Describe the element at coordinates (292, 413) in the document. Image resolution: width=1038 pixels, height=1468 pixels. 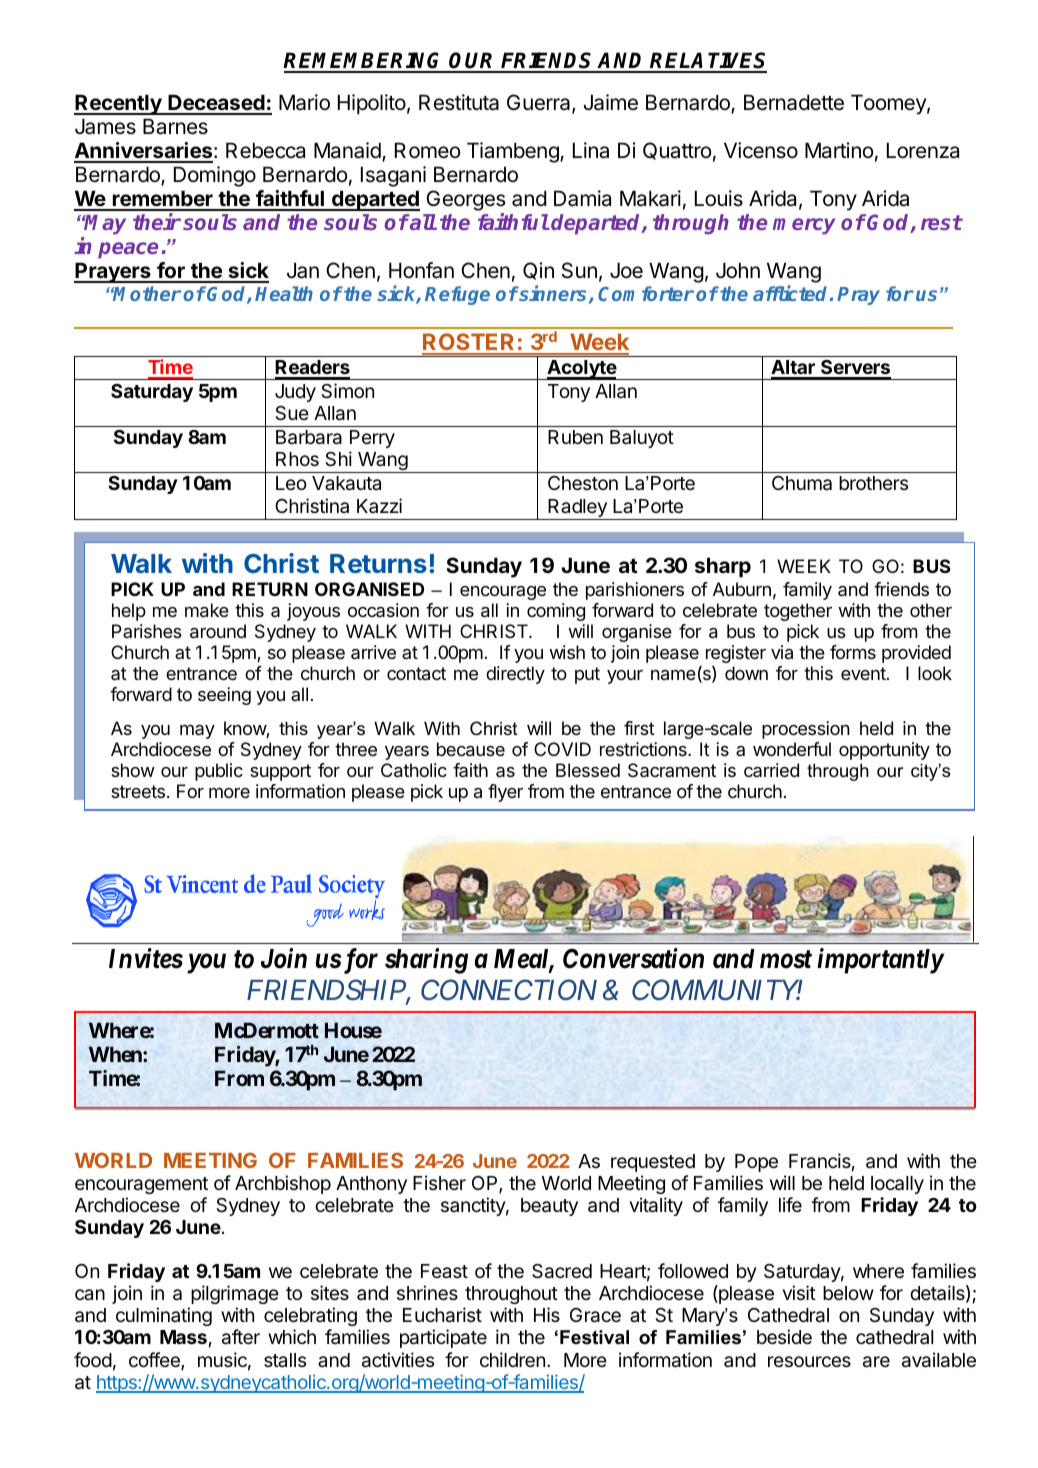
I see `Sue` at that location.
